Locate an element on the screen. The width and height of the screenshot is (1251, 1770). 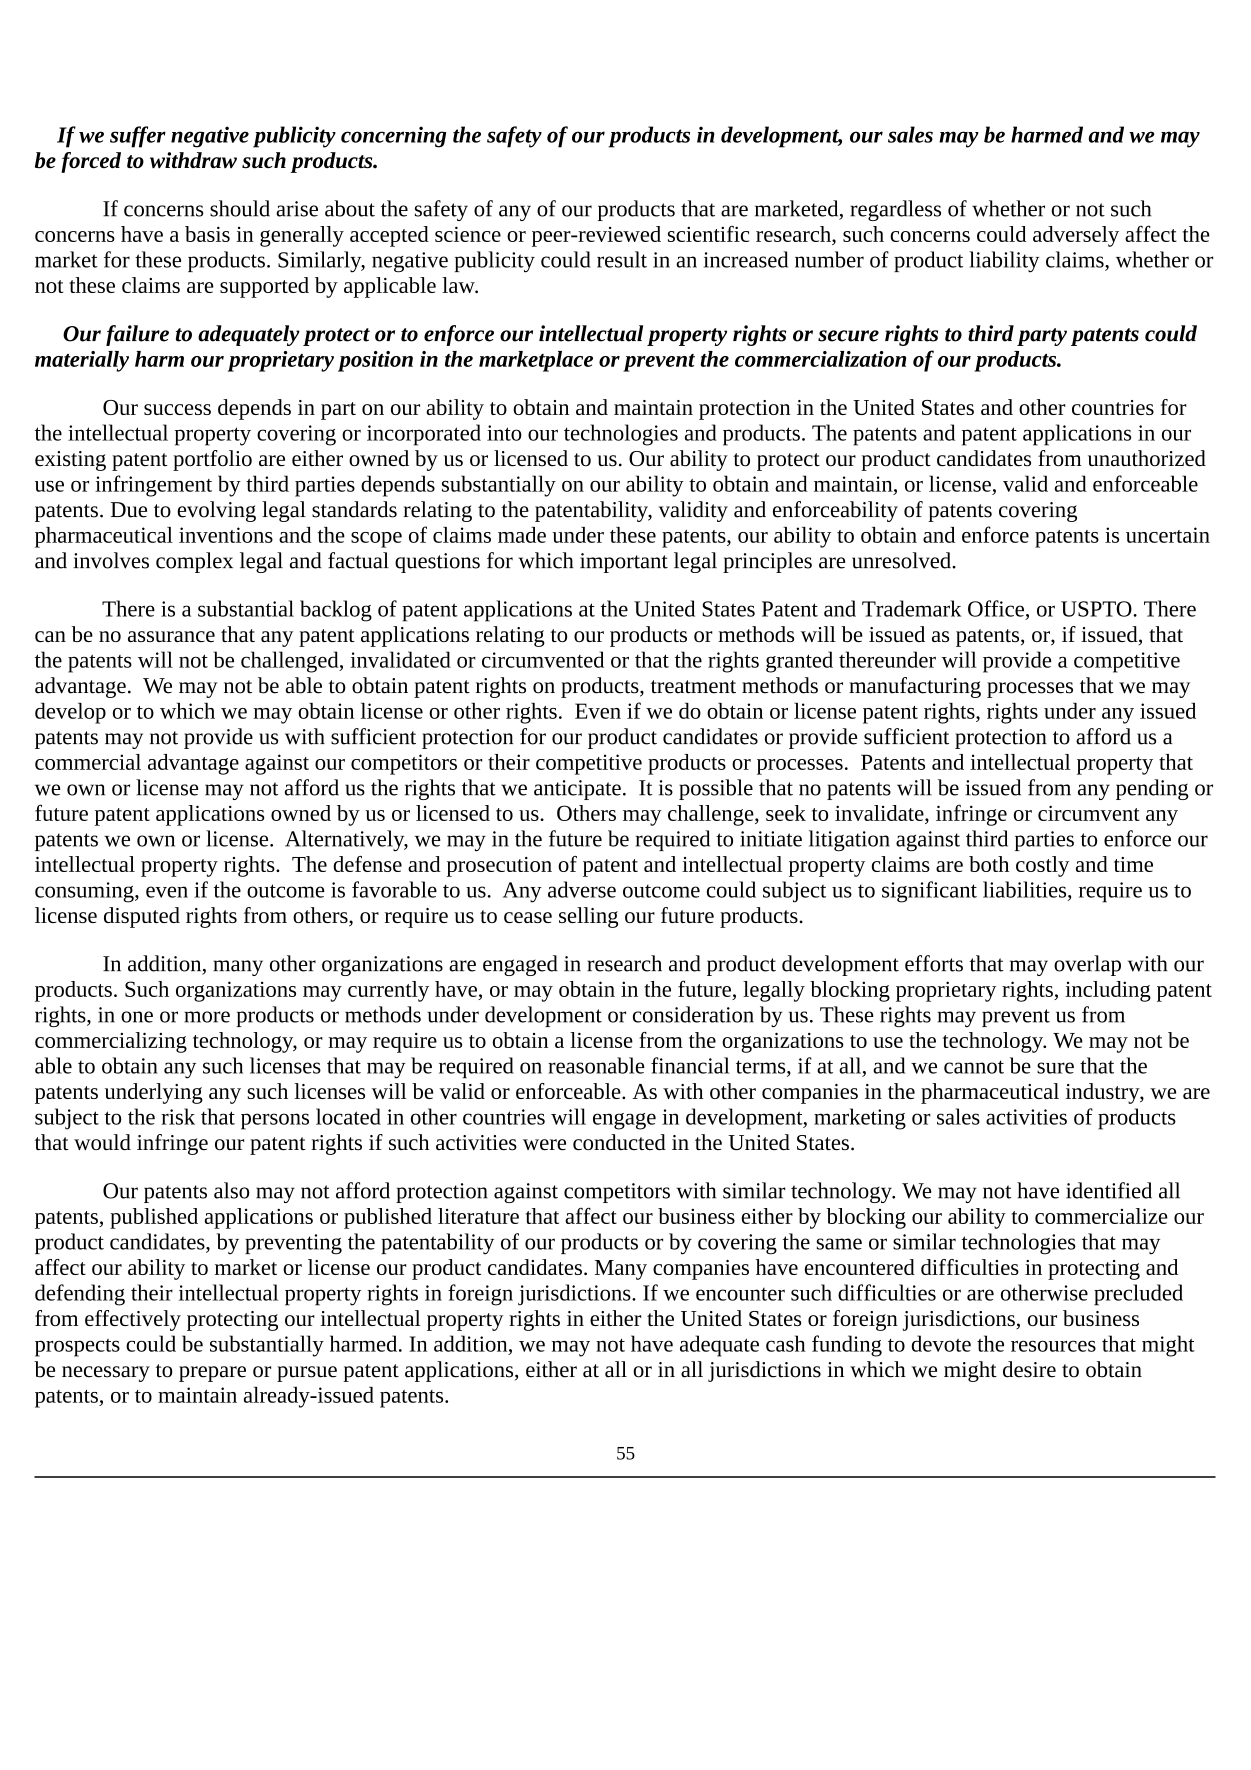
cash is located at coordinates (786, 1343).
